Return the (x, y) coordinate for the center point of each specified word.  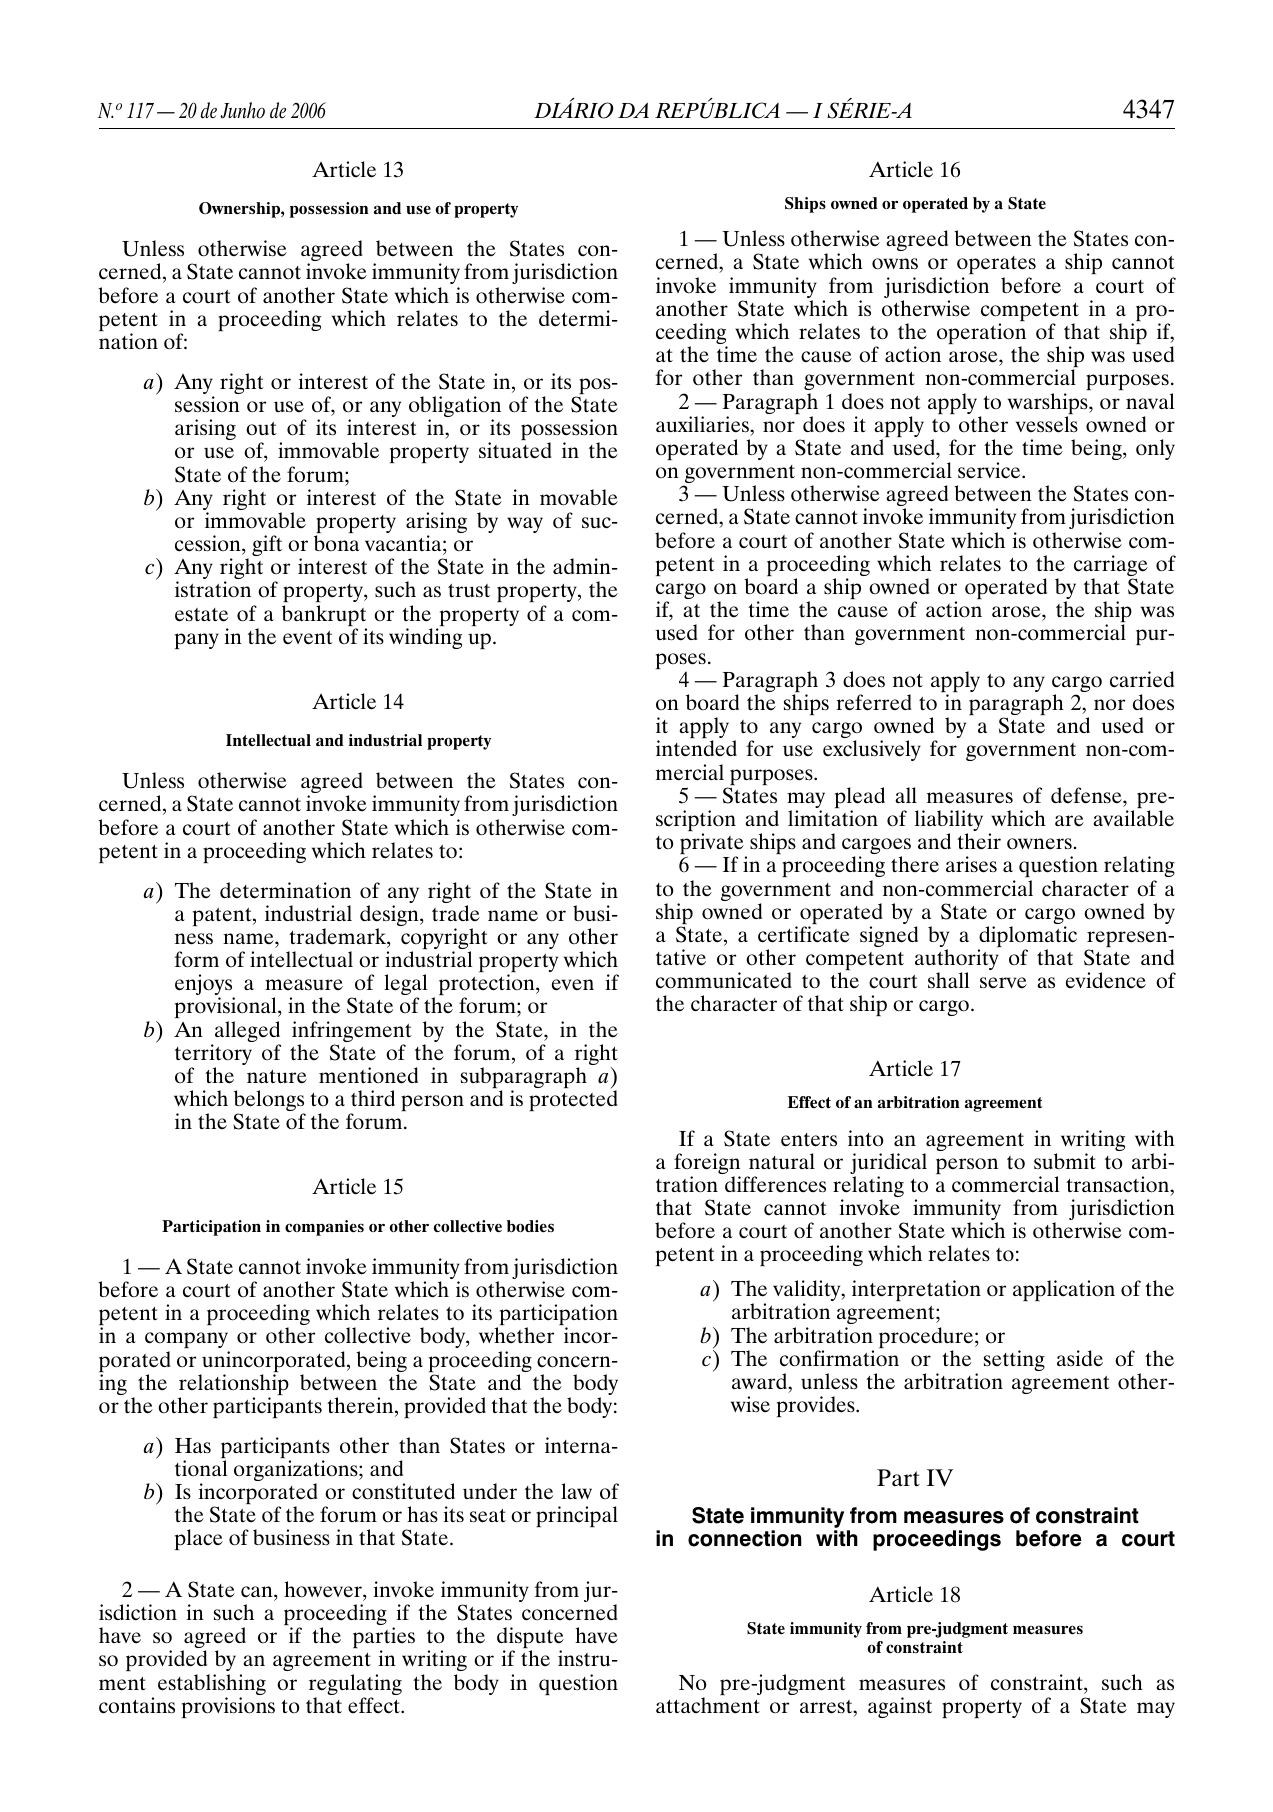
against (900, 1707)
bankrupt (324, 617)
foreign (707, 1165)
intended (696, 748)
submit (1065, 1161)
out (261, 429)
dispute (530, 1639)
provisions (228, 1707)
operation (981, 335)
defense (1087, 795)
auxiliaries (703, 424)
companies (324, 1228)
